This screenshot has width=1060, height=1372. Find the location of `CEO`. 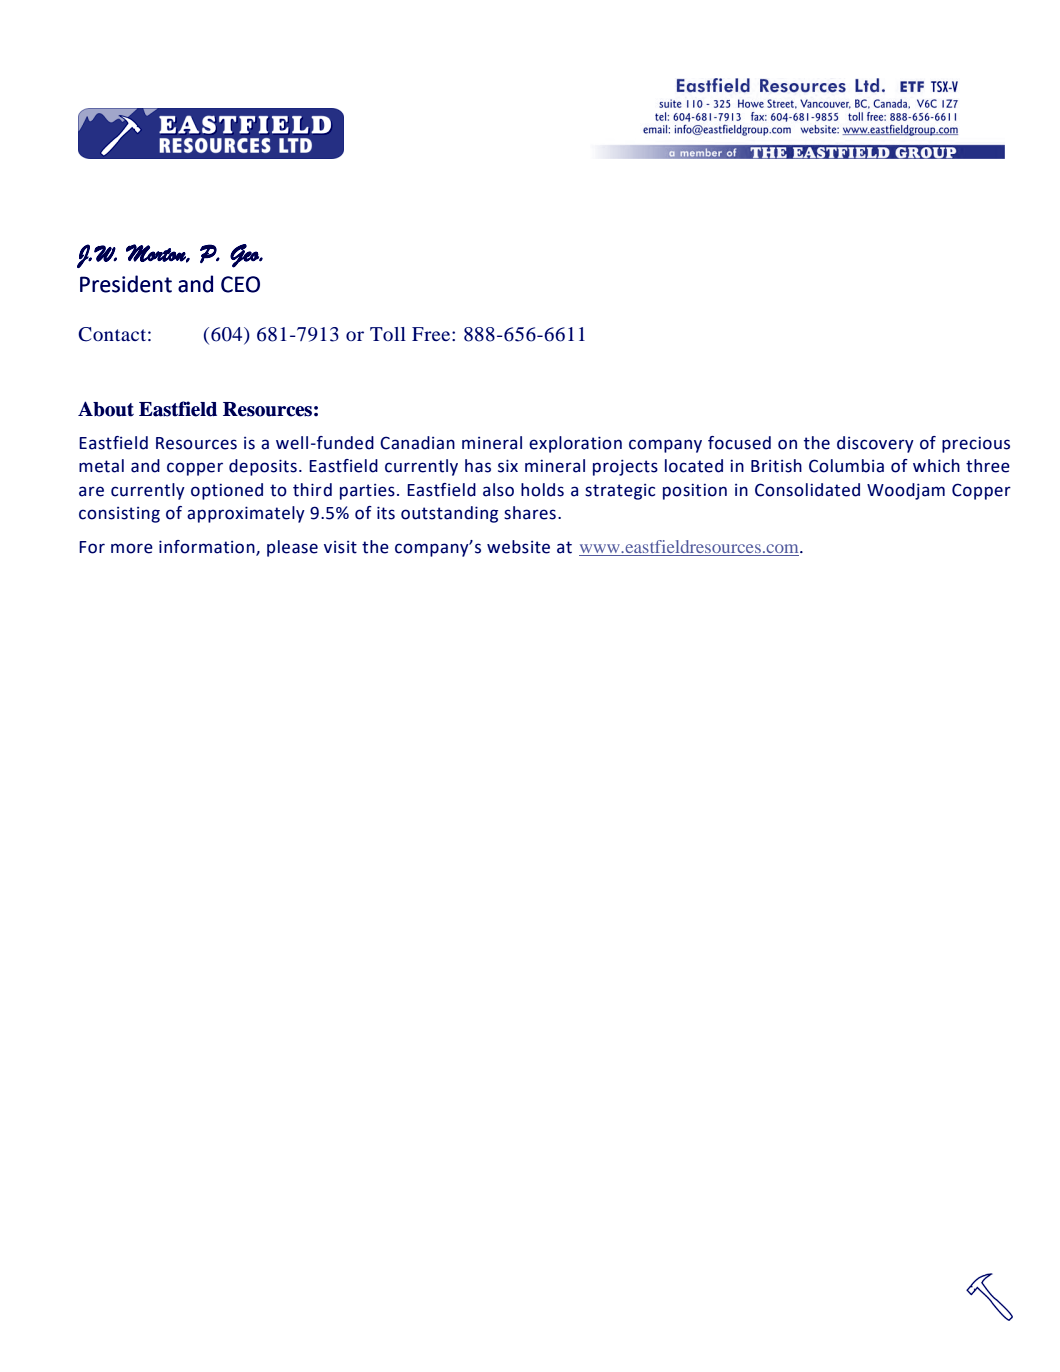

CEO is located at coordinates (240, 284).
